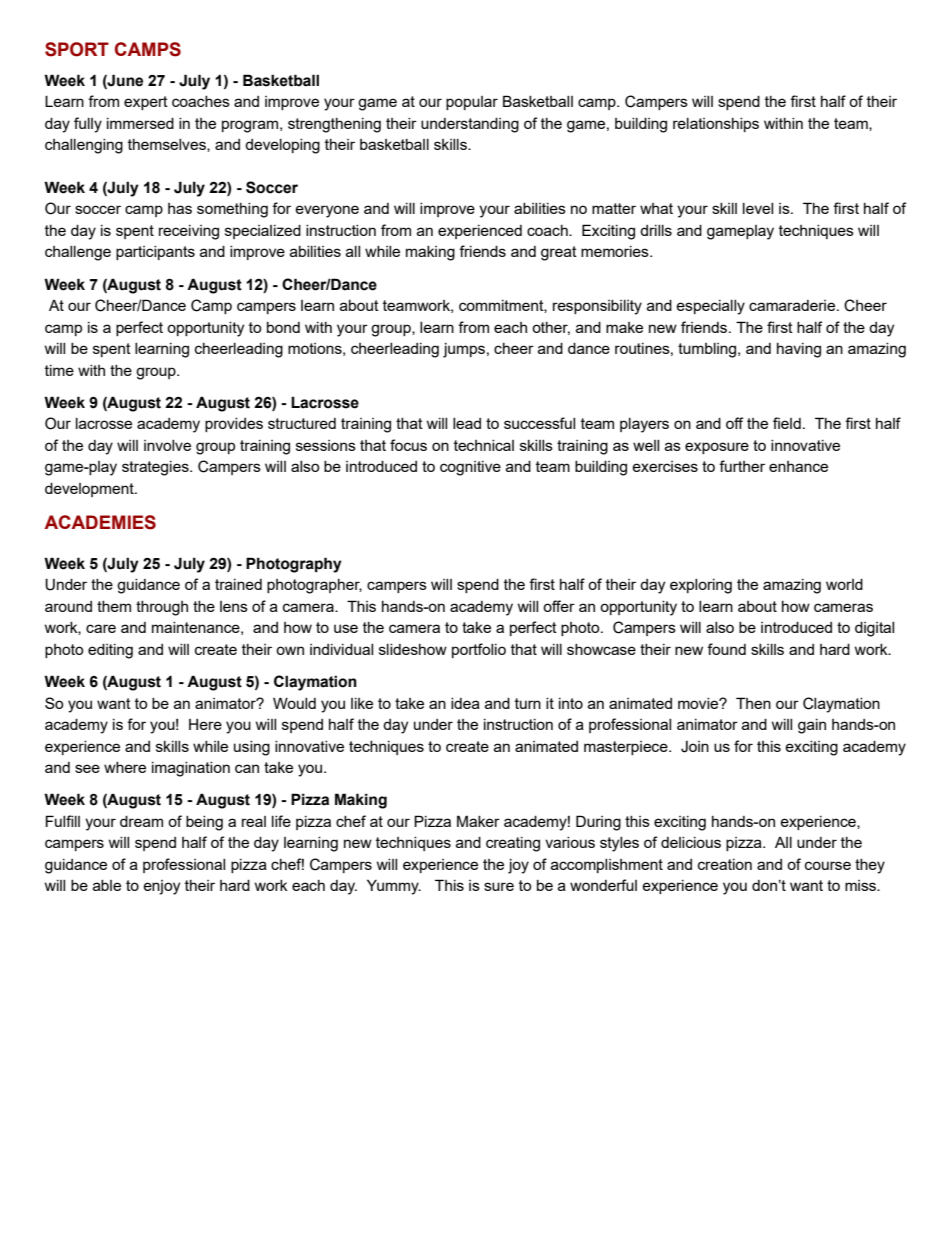  Describe the element at coordinates (479, 650) in the screenshot. I see `portfolio` at that location.
